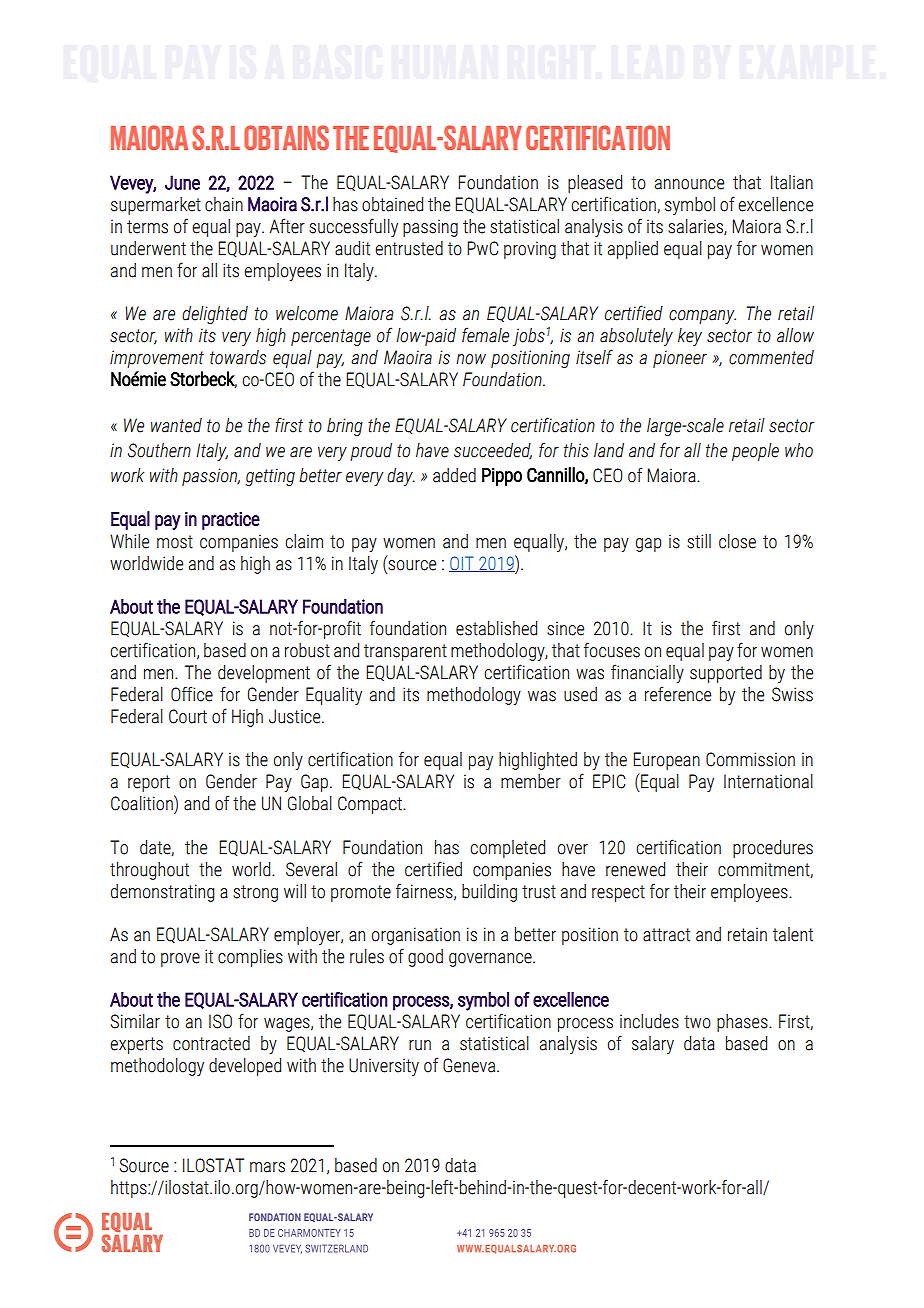 The width and height of the page is (924, 1308). What do you see at coordinates (224, 204) in the page?
I see `chain` at bounding box center [224, 204].
